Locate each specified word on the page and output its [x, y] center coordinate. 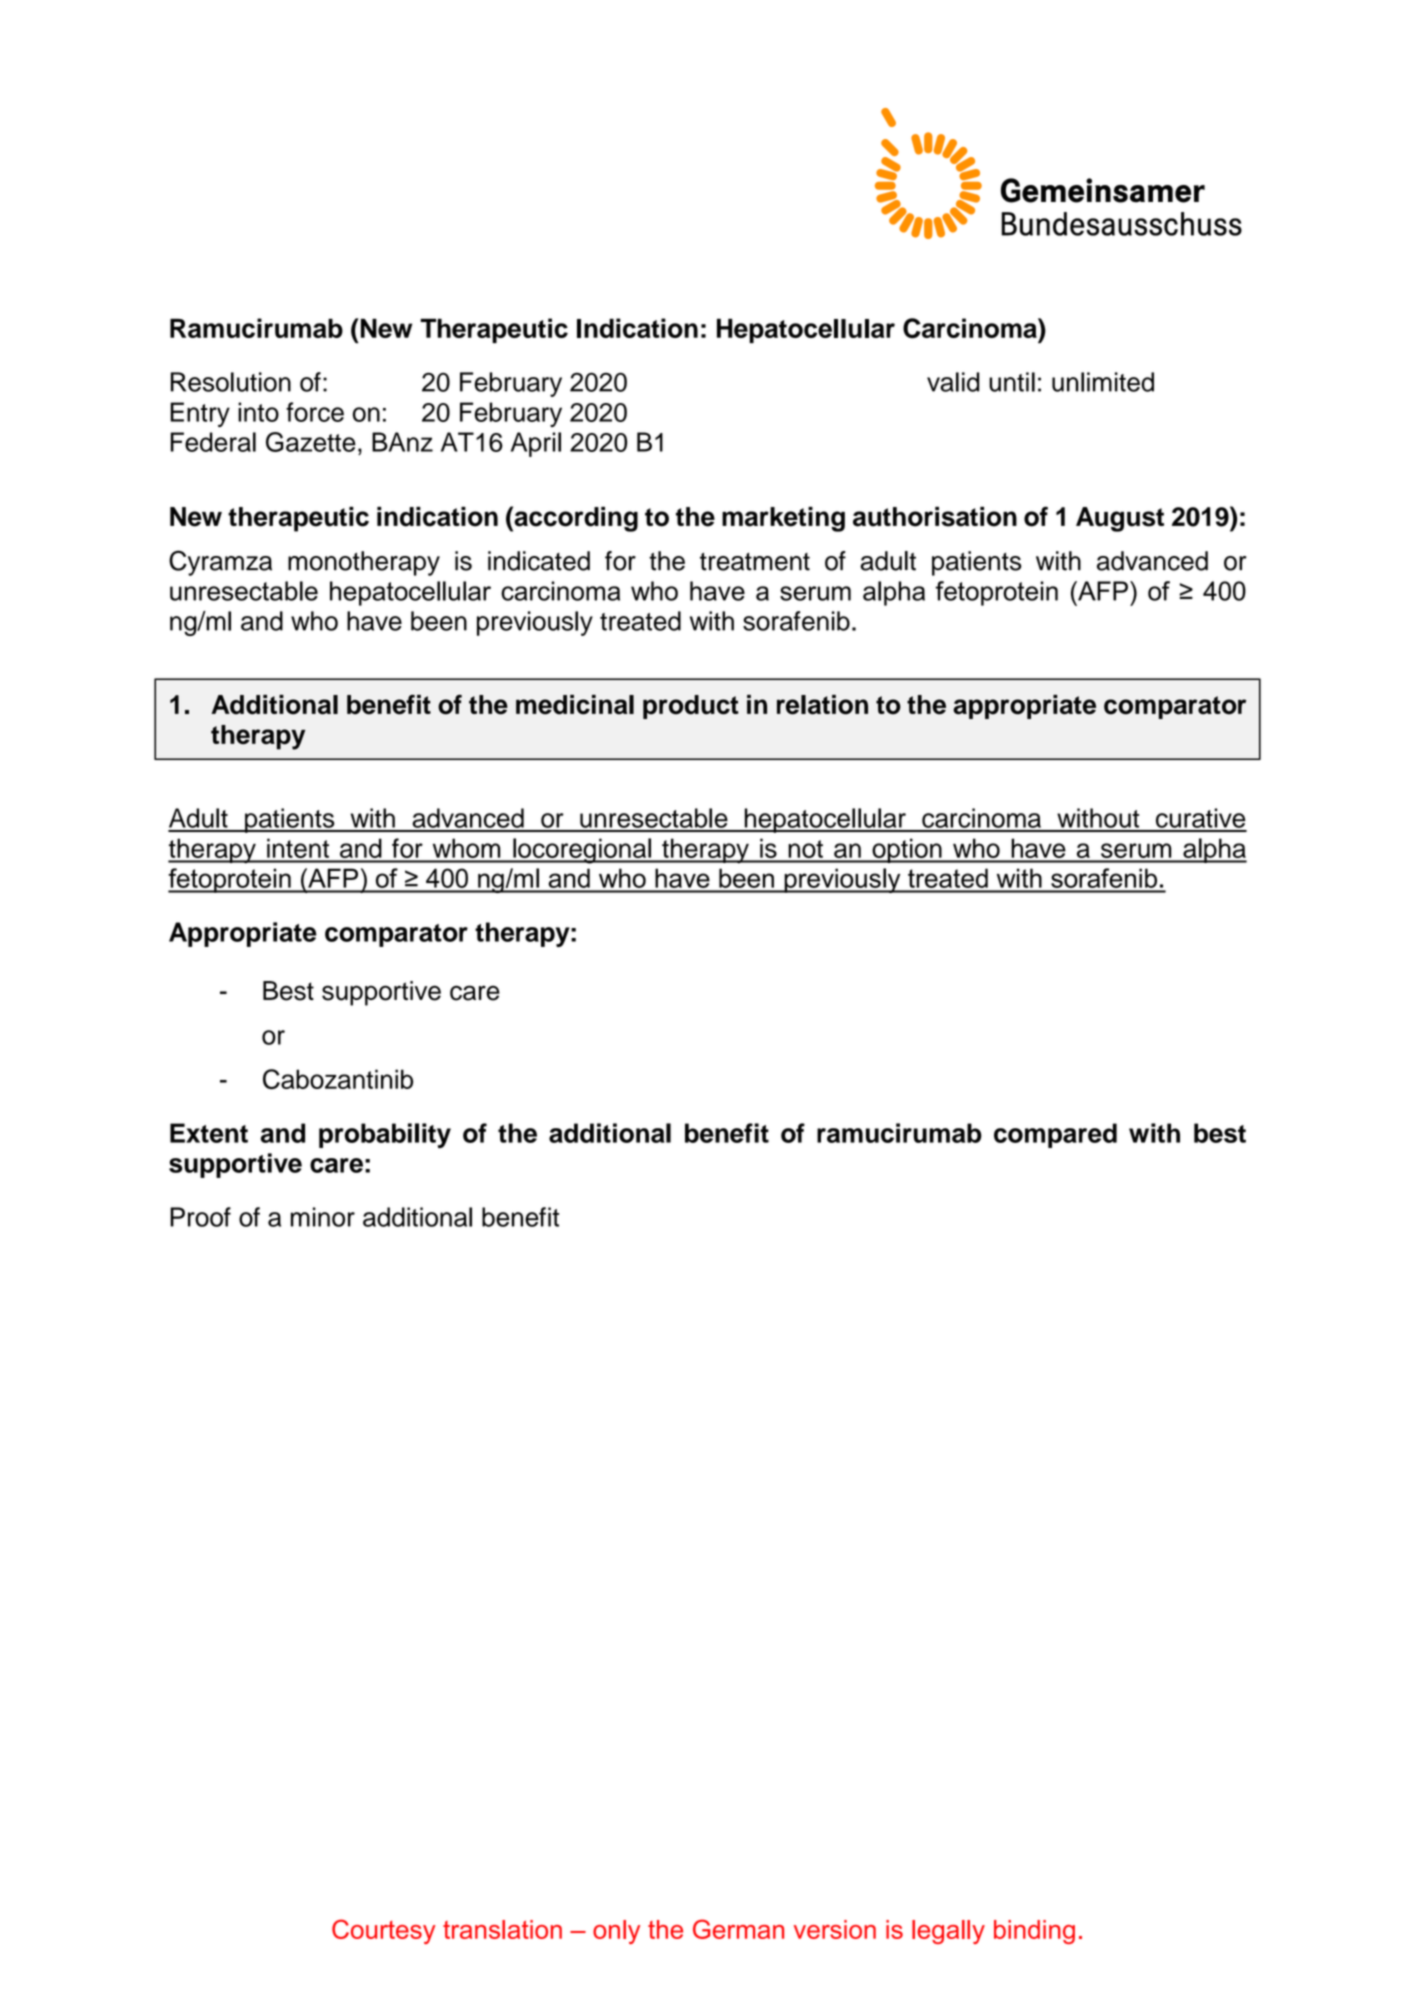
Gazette [311, 442]
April [536, 444]
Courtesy [383, 1931]
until [1012, 382]
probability [385, 1135]
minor [323, 1217]
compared [1055, 1135]
